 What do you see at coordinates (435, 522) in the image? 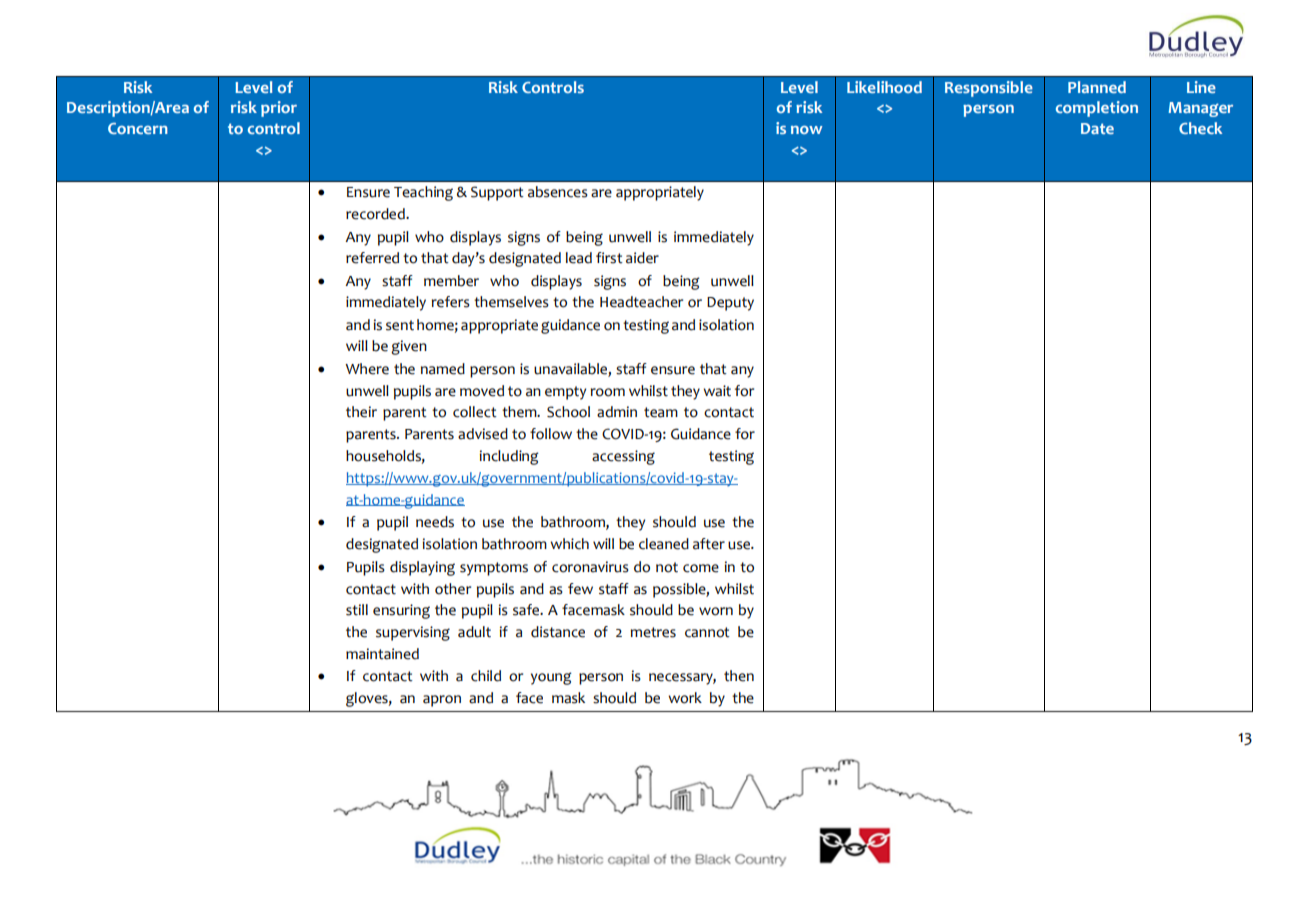
I see `needs` at bounding box center [435, 522].
